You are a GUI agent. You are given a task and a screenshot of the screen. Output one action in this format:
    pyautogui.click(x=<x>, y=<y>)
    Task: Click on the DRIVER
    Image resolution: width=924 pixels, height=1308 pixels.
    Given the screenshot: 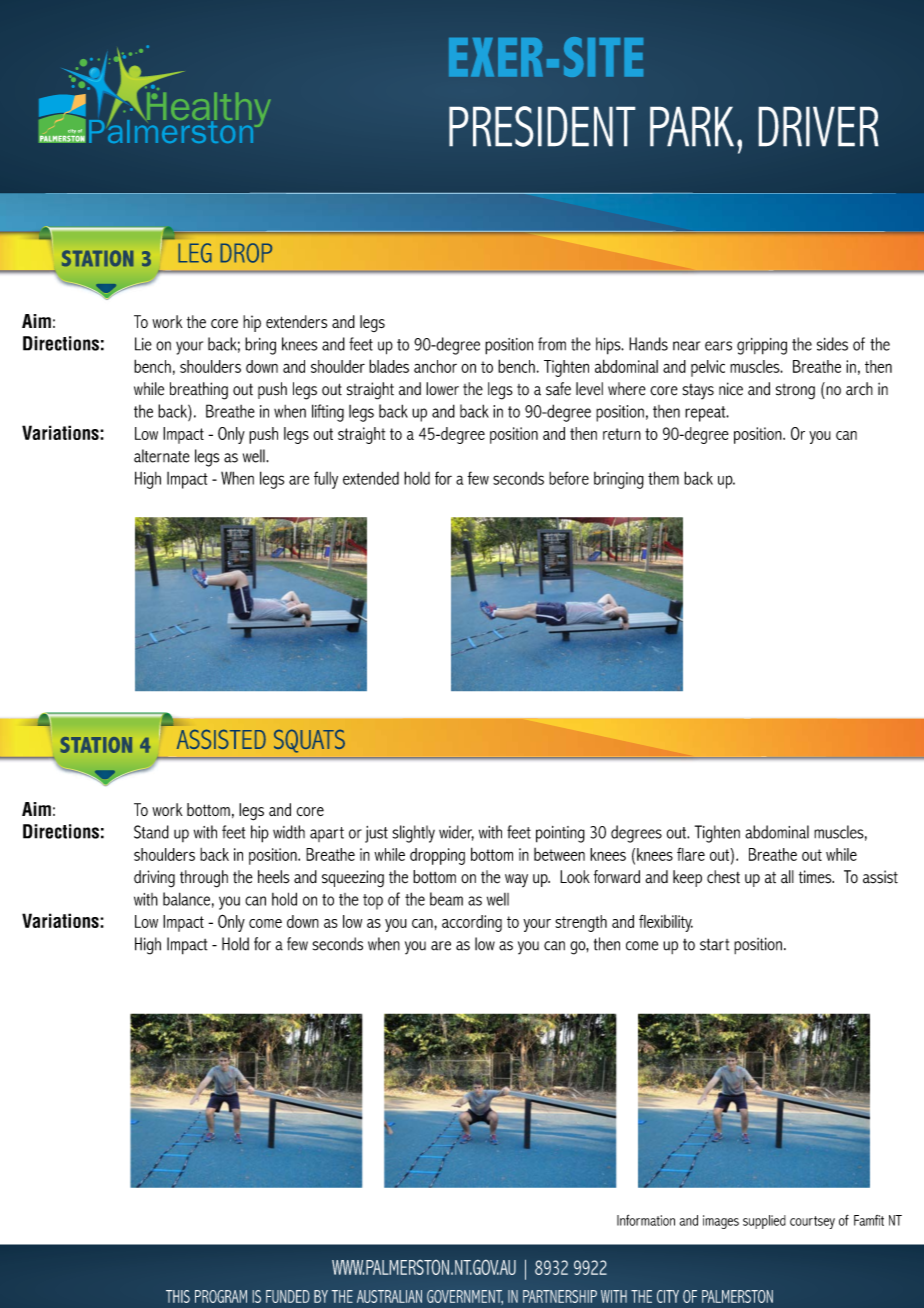 What is the action you would take?
    pyautogui.click(x=818, y=126)
